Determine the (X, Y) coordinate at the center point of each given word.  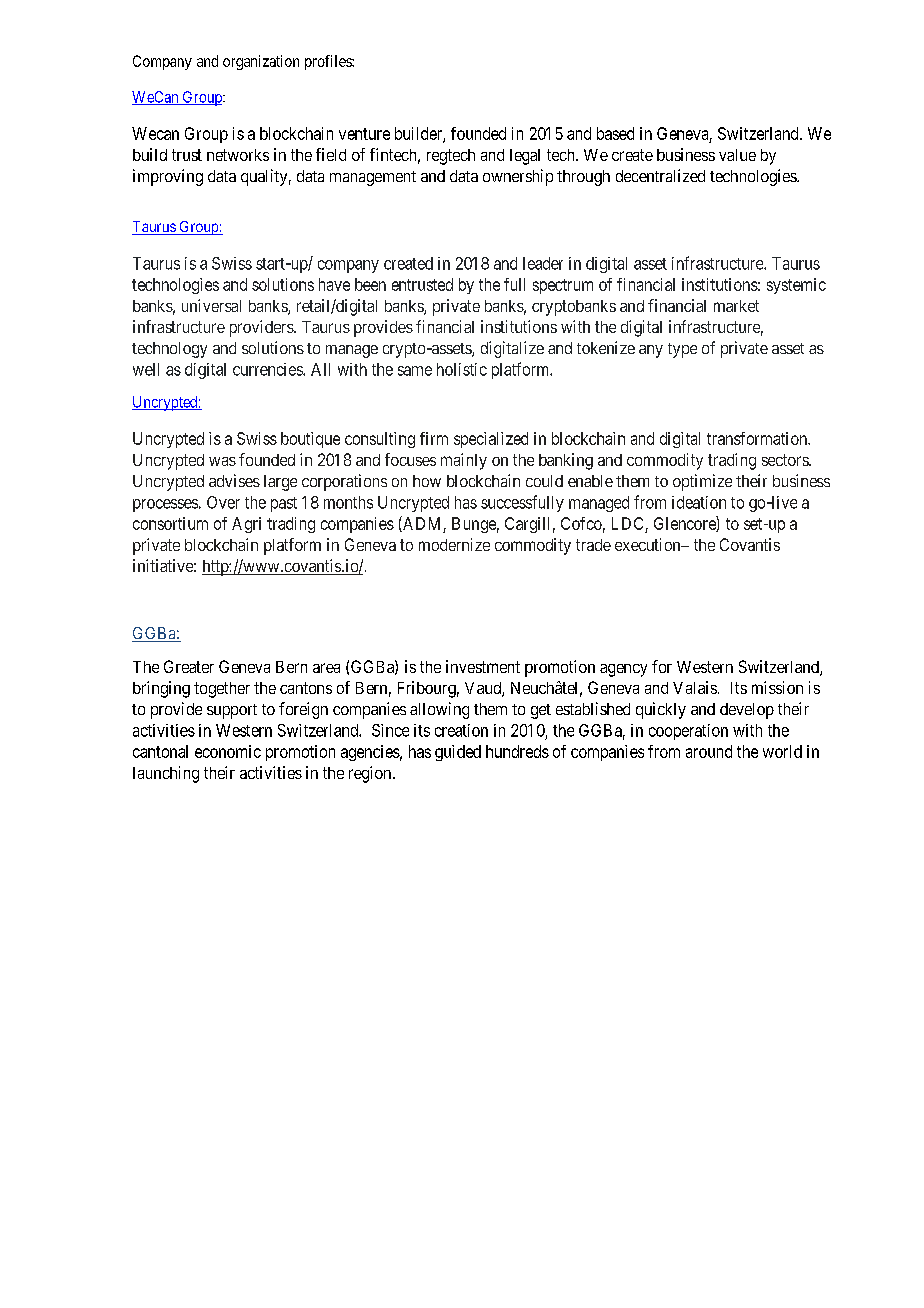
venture (364, 134)
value (737, 155)
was (222, 461)
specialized (491, 440)
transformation (758, 438)
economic (228, 751)
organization (261, 62)
